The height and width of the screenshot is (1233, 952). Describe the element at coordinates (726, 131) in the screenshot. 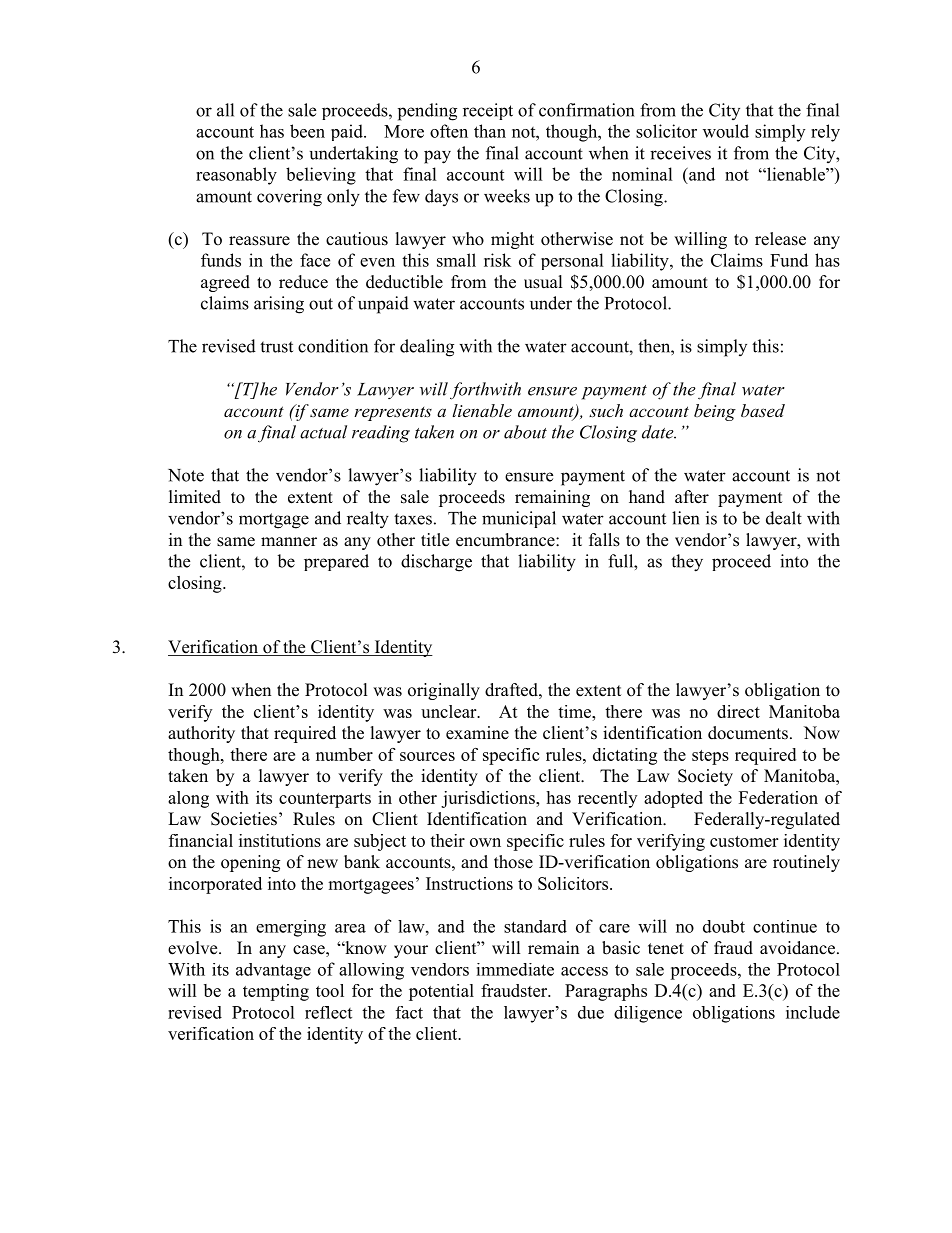

I see `would` at that location.
